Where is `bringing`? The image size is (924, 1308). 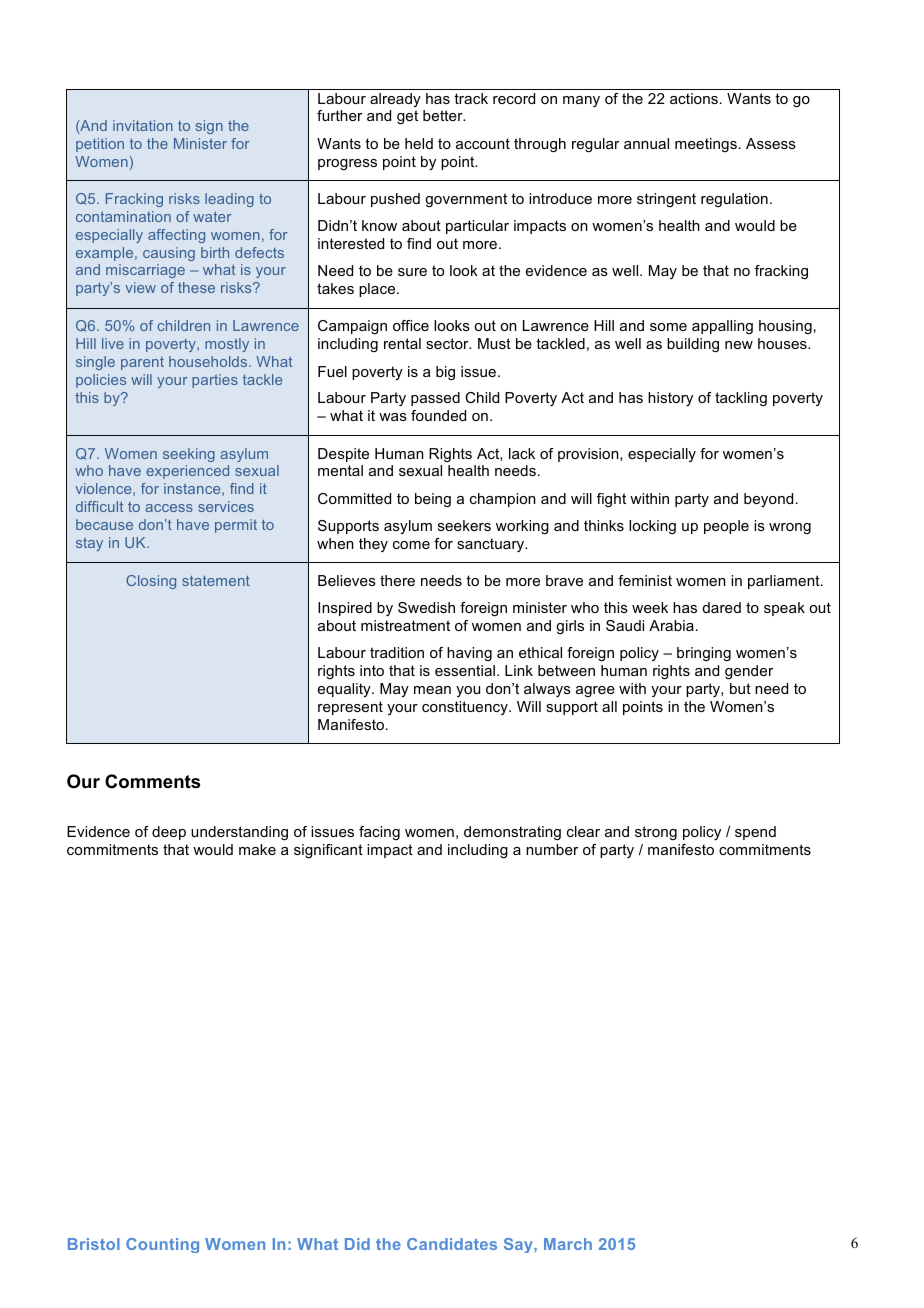
bringing is located at coordinates (704, 654).
